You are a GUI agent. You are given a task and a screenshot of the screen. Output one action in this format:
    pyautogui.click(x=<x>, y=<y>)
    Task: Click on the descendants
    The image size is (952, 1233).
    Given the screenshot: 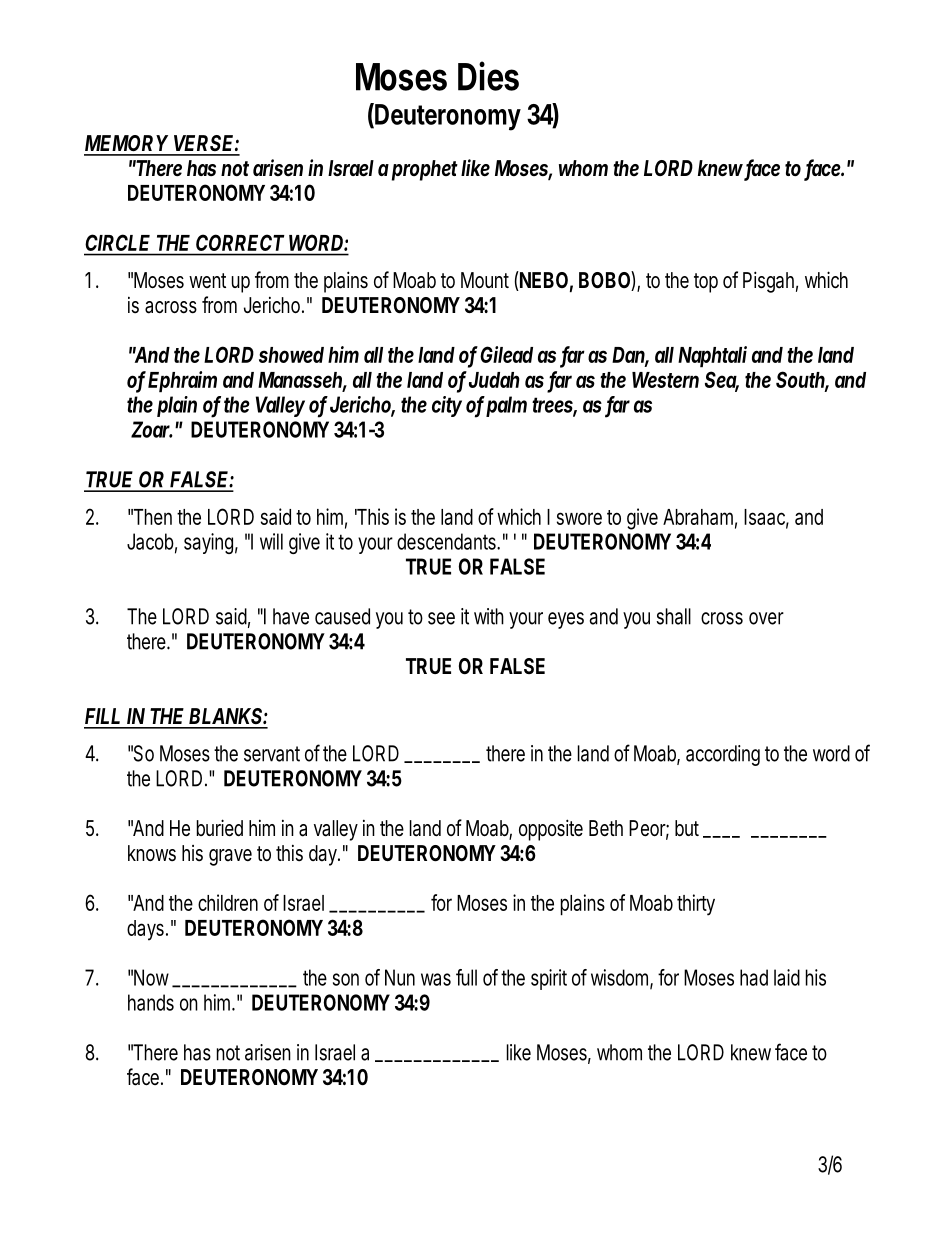 What is the action you would take?
    pyautogui.click(x=448, y=541)
